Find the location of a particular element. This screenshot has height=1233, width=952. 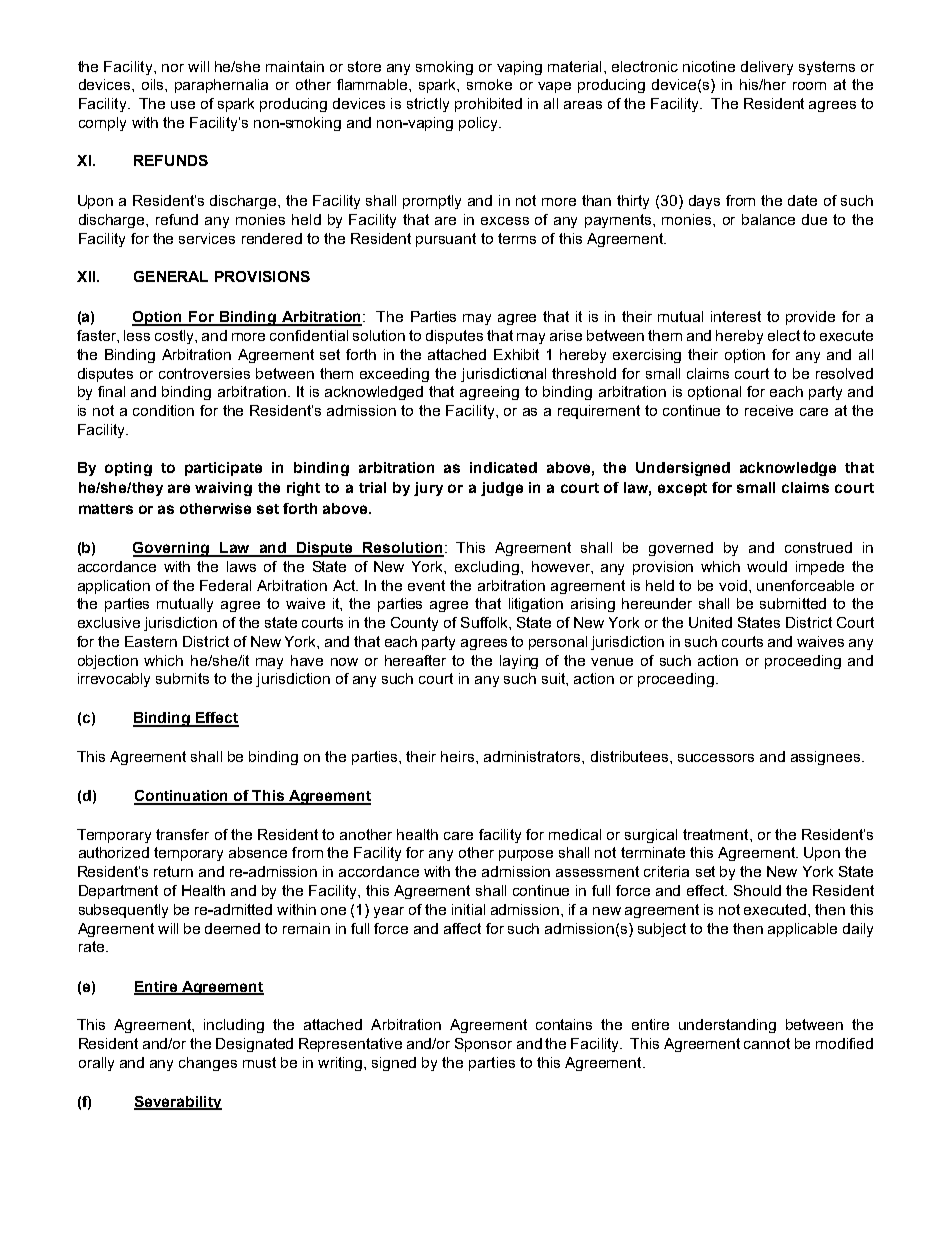

excluding is located at coordinates (488, 568).
